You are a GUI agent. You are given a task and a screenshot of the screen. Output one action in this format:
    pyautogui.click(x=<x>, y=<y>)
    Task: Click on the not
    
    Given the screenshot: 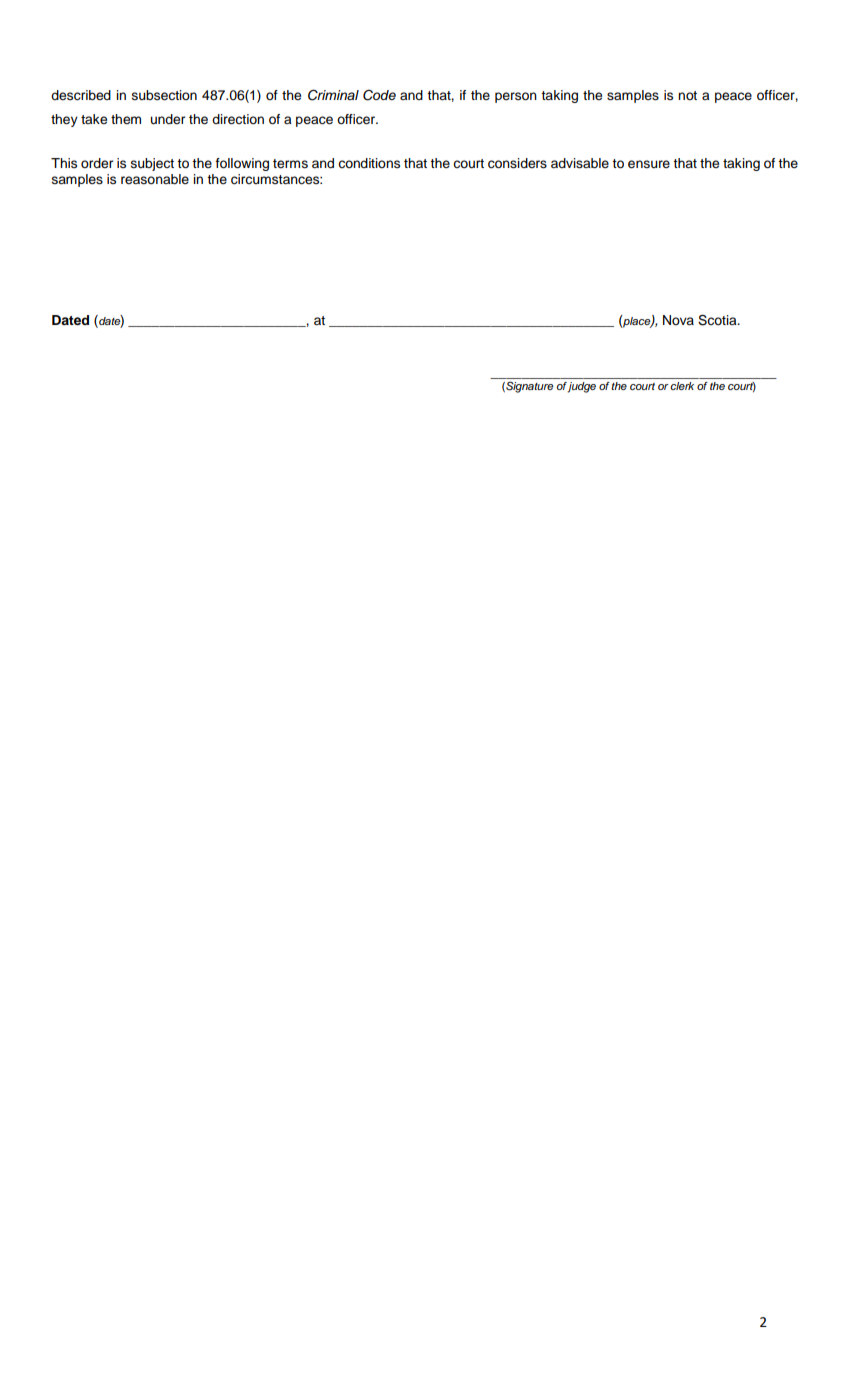 What is the action you would take?
    pyautogui.click(x=687, y=95)
